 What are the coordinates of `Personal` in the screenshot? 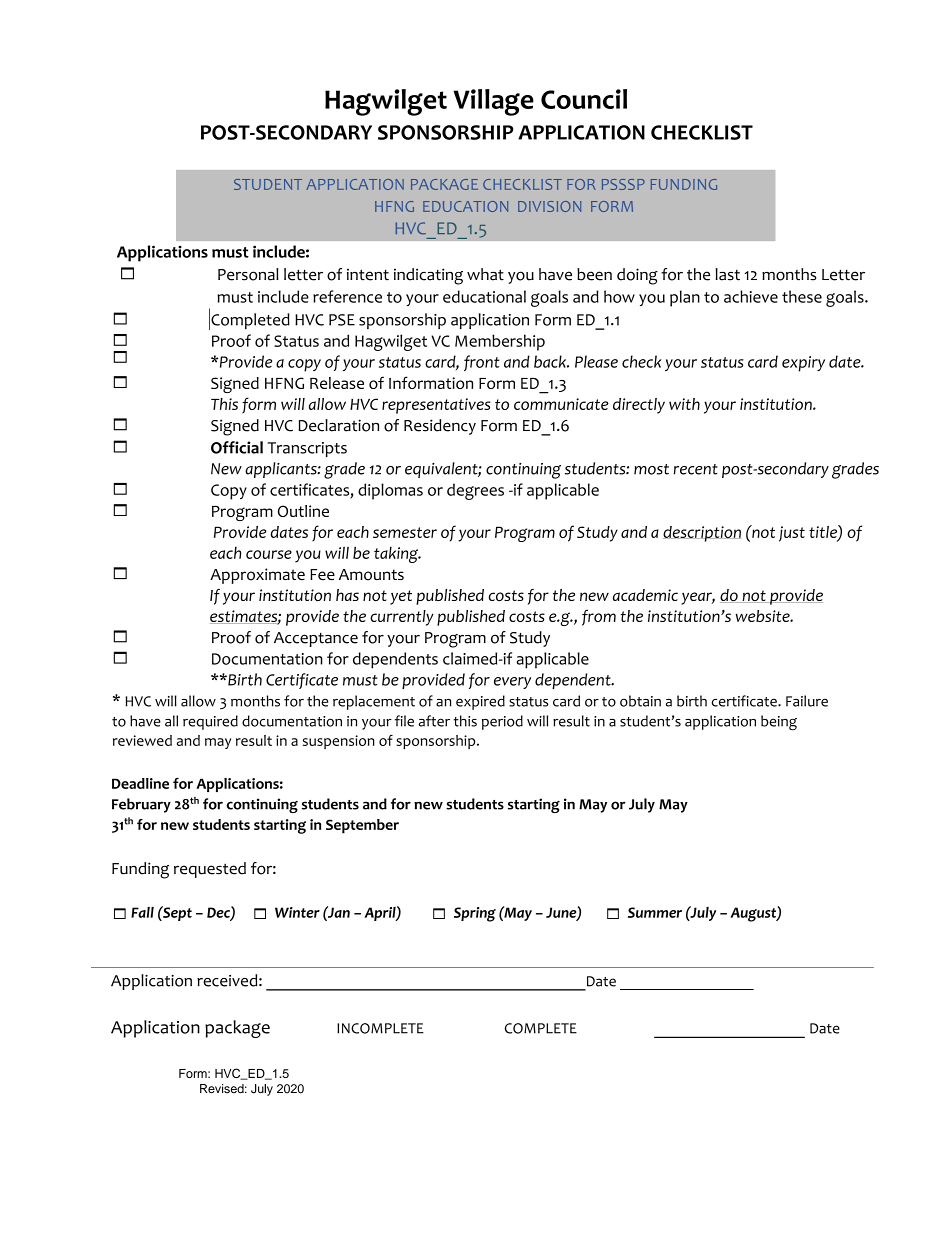 It's located at (248, 274).
